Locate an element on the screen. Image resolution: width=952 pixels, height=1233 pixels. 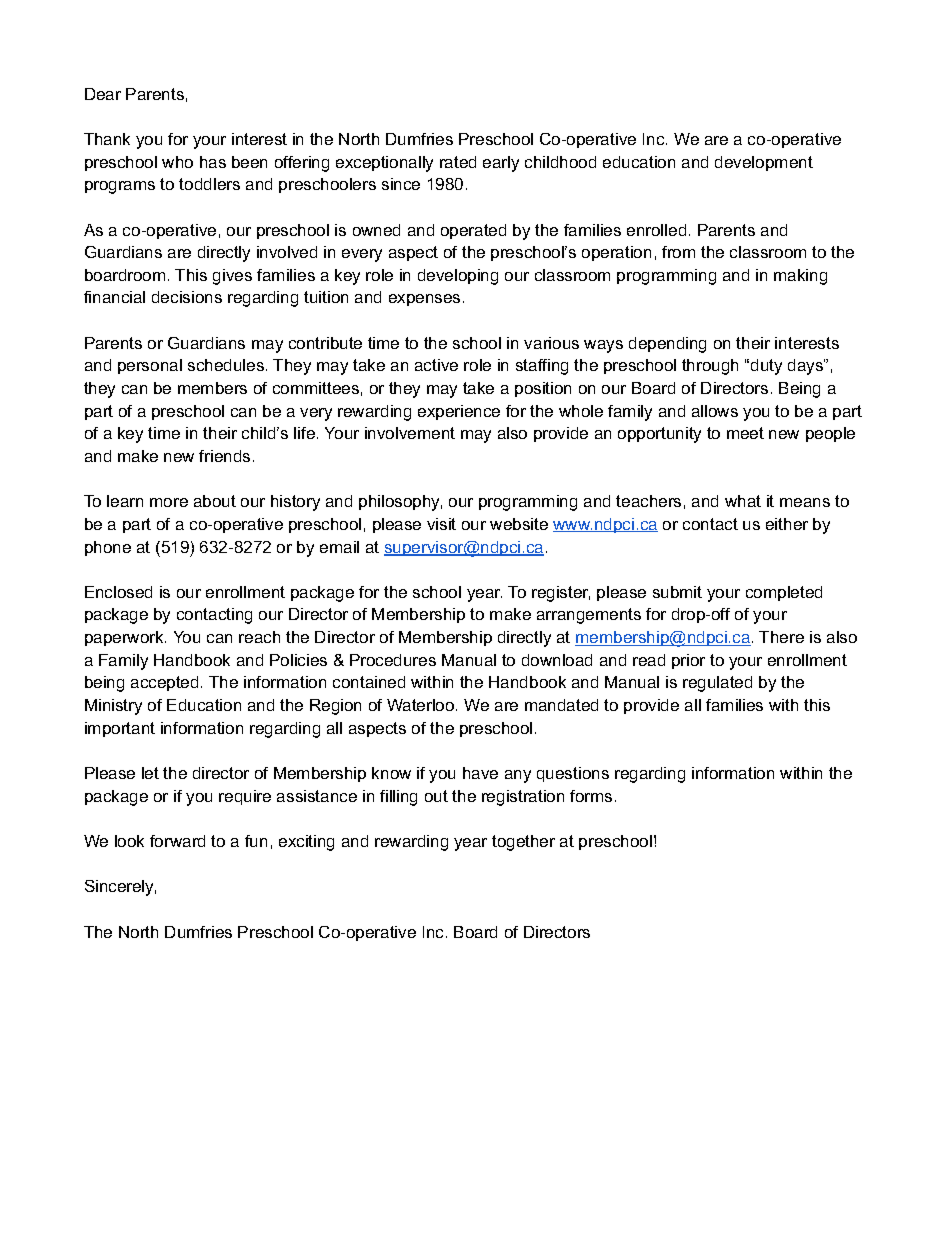
completed is located at coordinates (784, 593).
